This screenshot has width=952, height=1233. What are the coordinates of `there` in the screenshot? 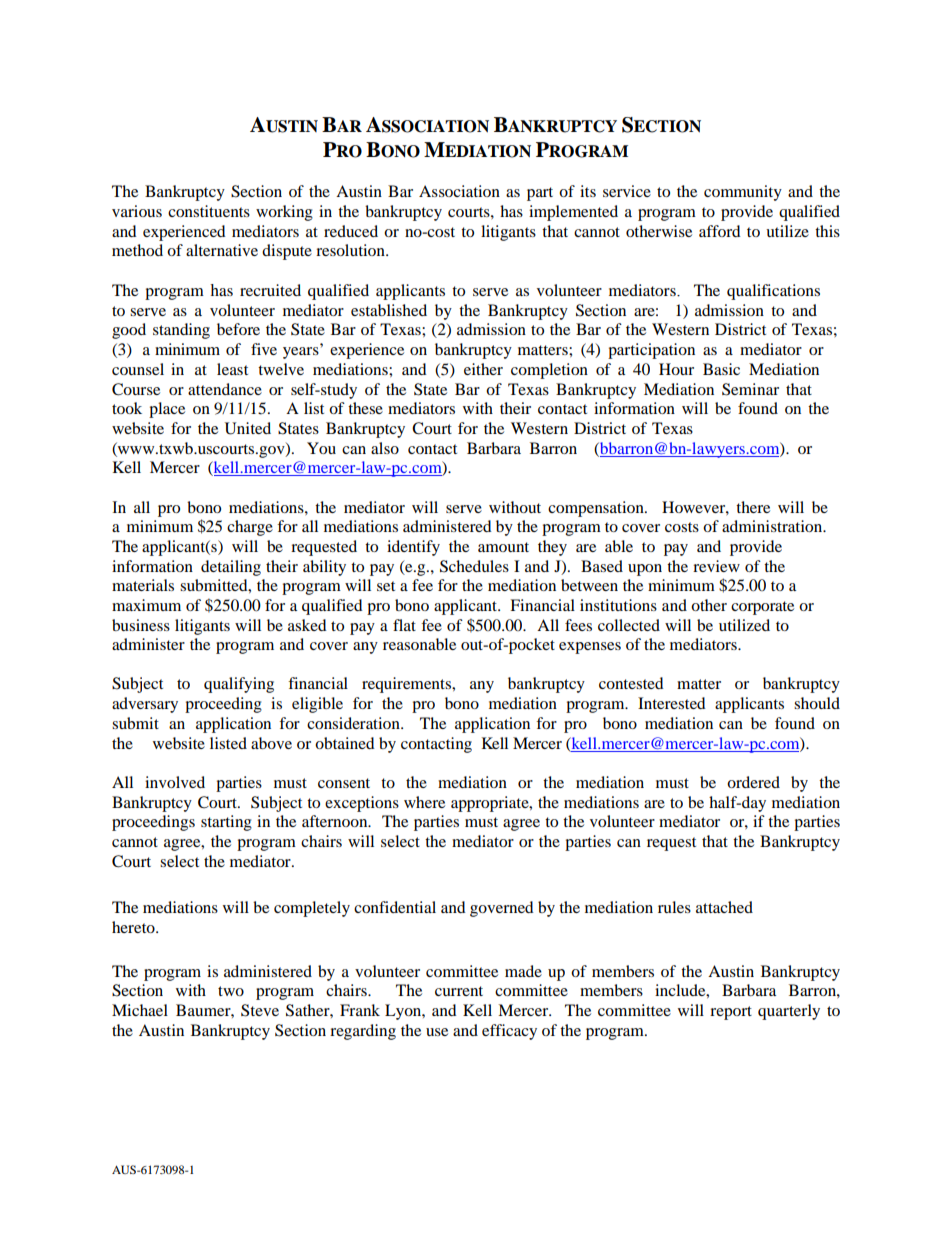 It's located at (753, 507).
